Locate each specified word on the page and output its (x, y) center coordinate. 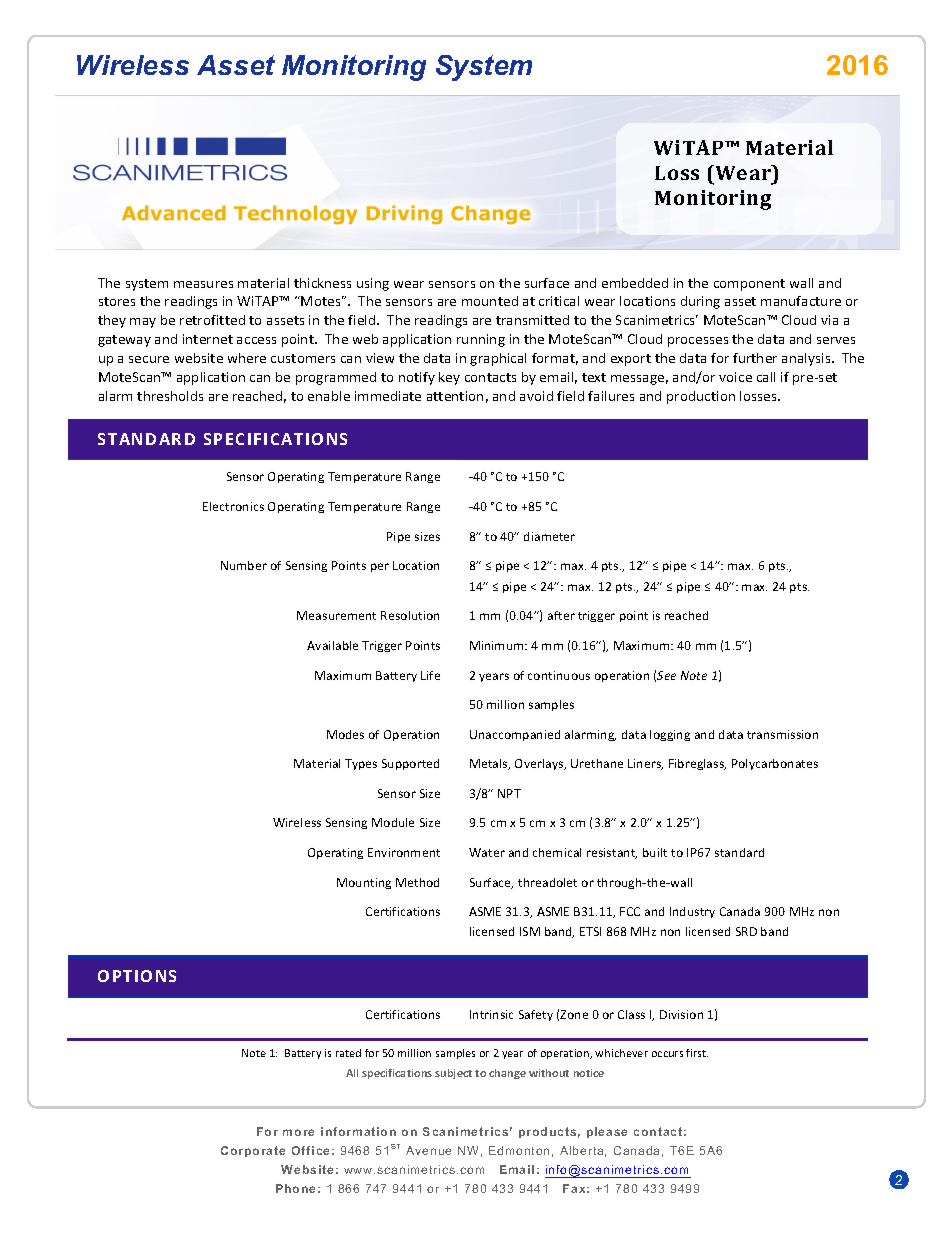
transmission (782, 734)
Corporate (253, 1151)
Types (361, 764)
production (701, 397)
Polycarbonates (775, 764)
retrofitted (212, 320)
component (749, 285)
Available (332, 645)
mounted (490, 301)
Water (487, 852)
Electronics (233, 506)
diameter (549, 536)
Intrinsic (491, 1014)
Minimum (498, 645)
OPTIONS (137, 976)
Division (681, 1014)
